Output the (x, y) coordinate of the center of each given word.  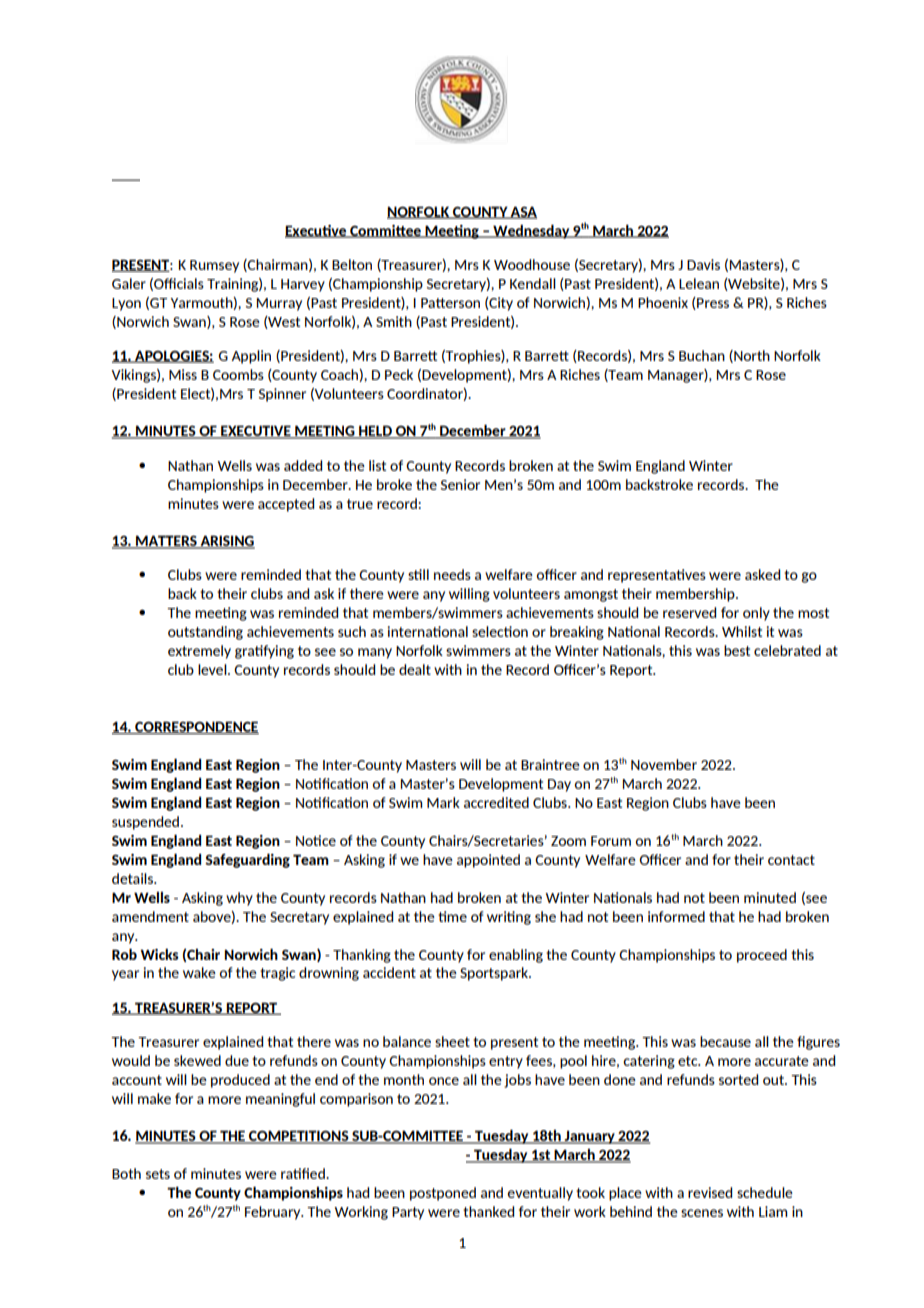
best (737, 650)
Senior (460, 484)
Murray (279, 304)
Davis (703, 264)
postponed (443, 1194)
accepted (286, 505)
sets (158, 1174)
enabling (516, 956)
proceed (762, 956)
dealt (415, 669)
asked (762, 574)
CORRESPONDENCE (196, 727)
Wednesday (531, 231)
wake (199, 972)
